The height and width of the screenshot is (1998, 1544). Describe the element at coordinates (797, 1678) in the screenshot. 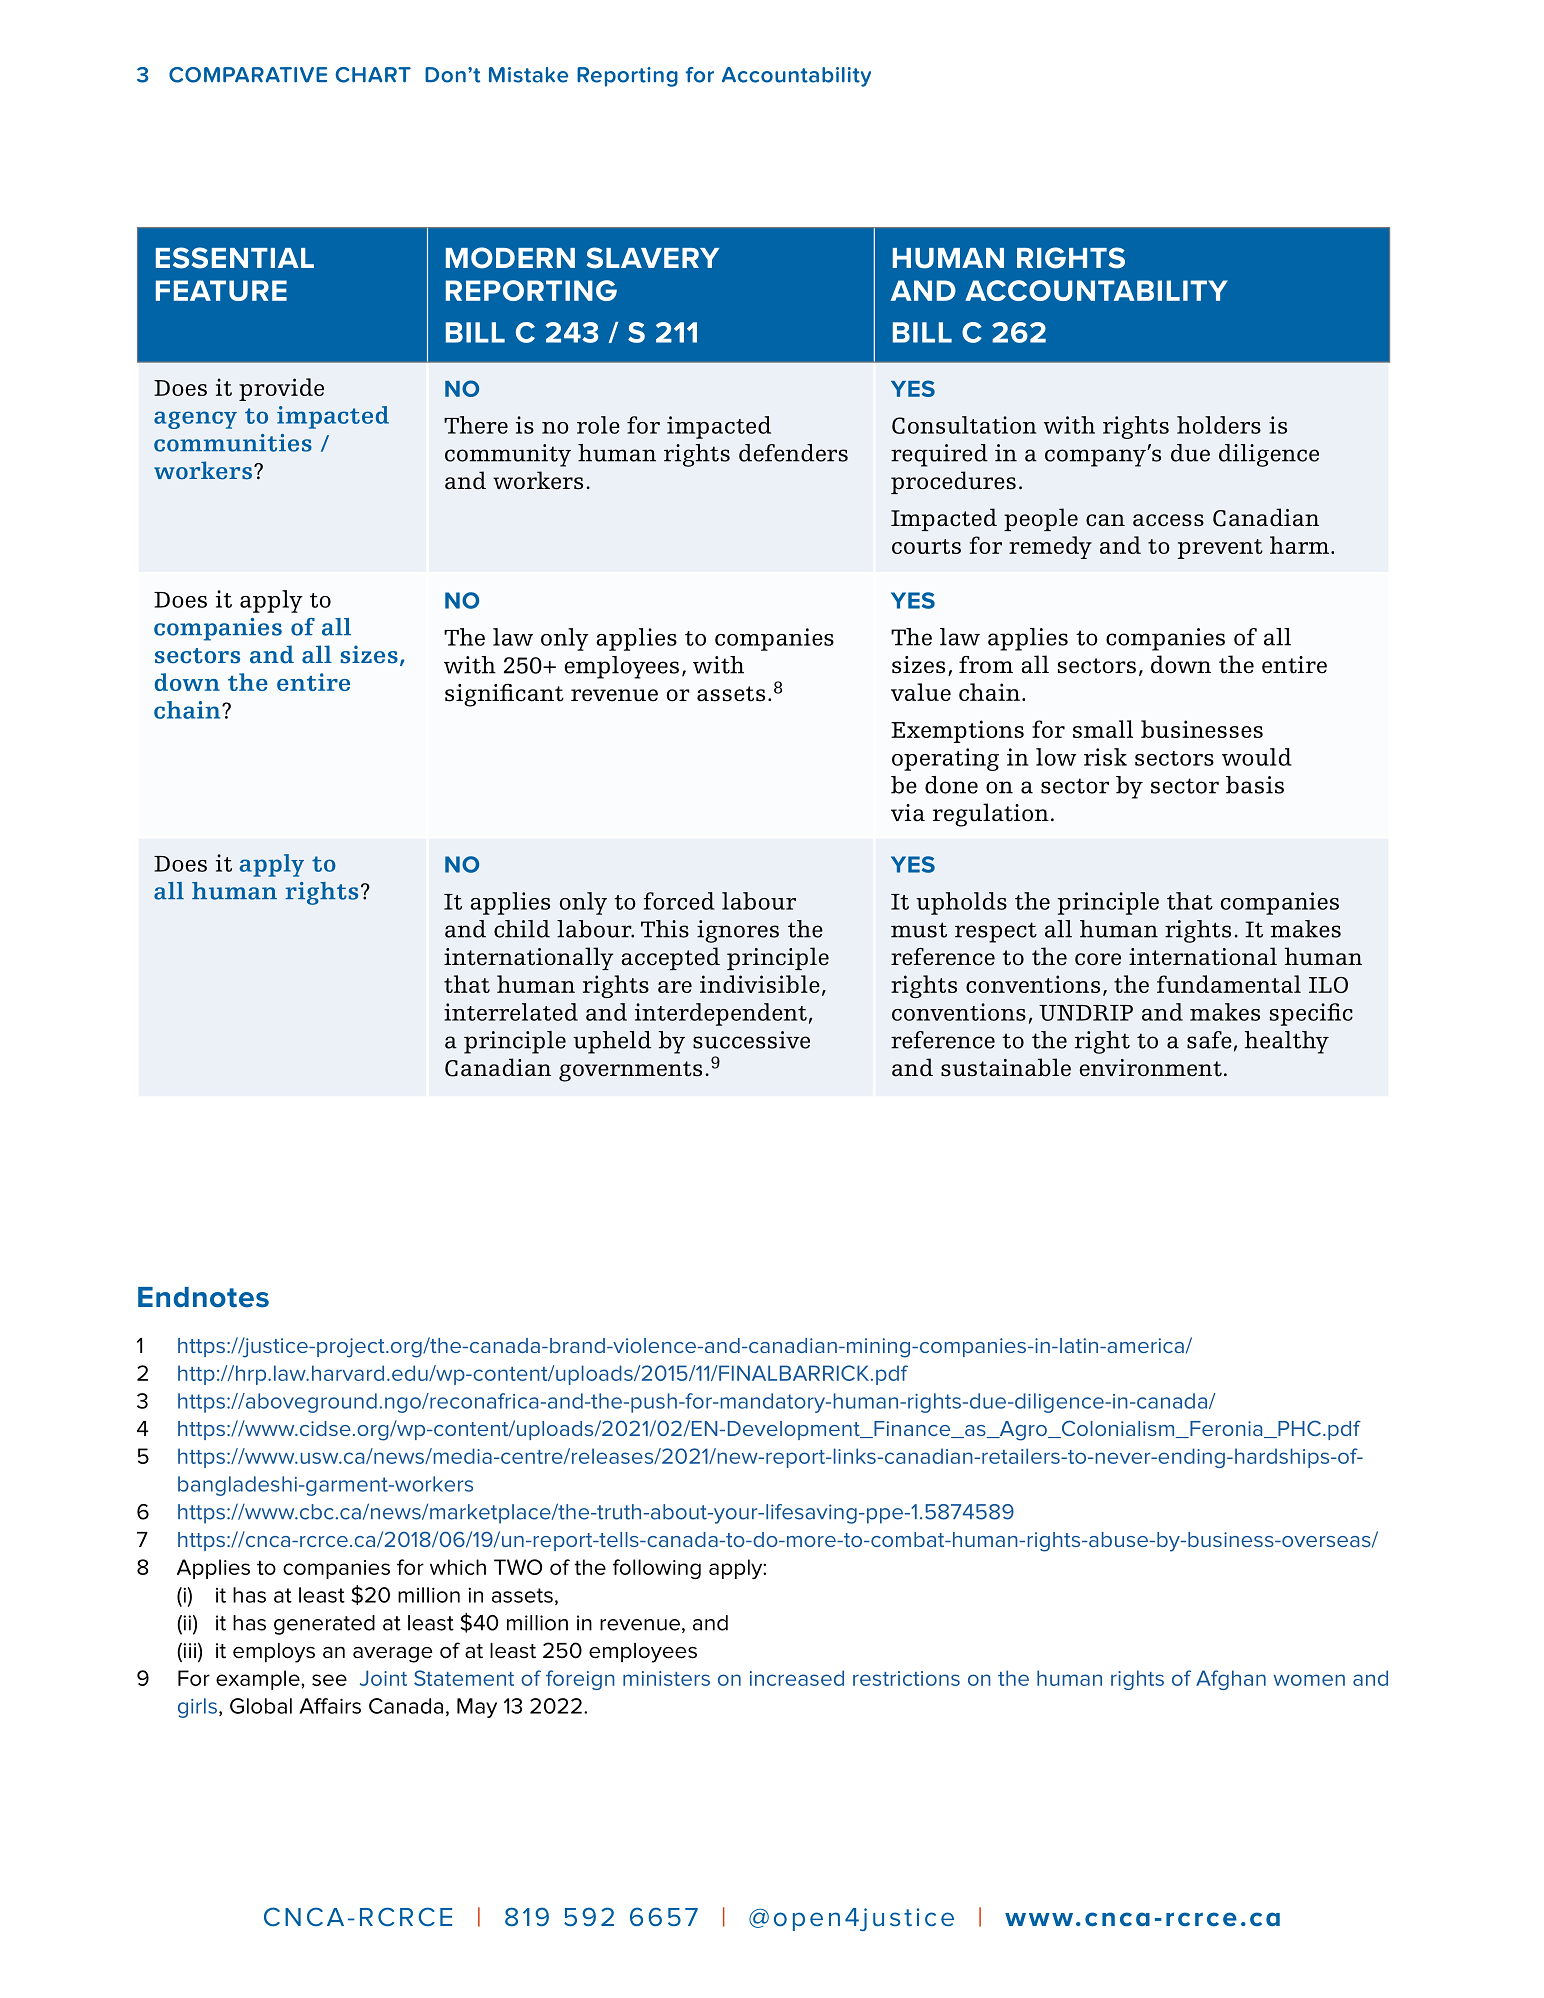

I see `increased` at that location.
